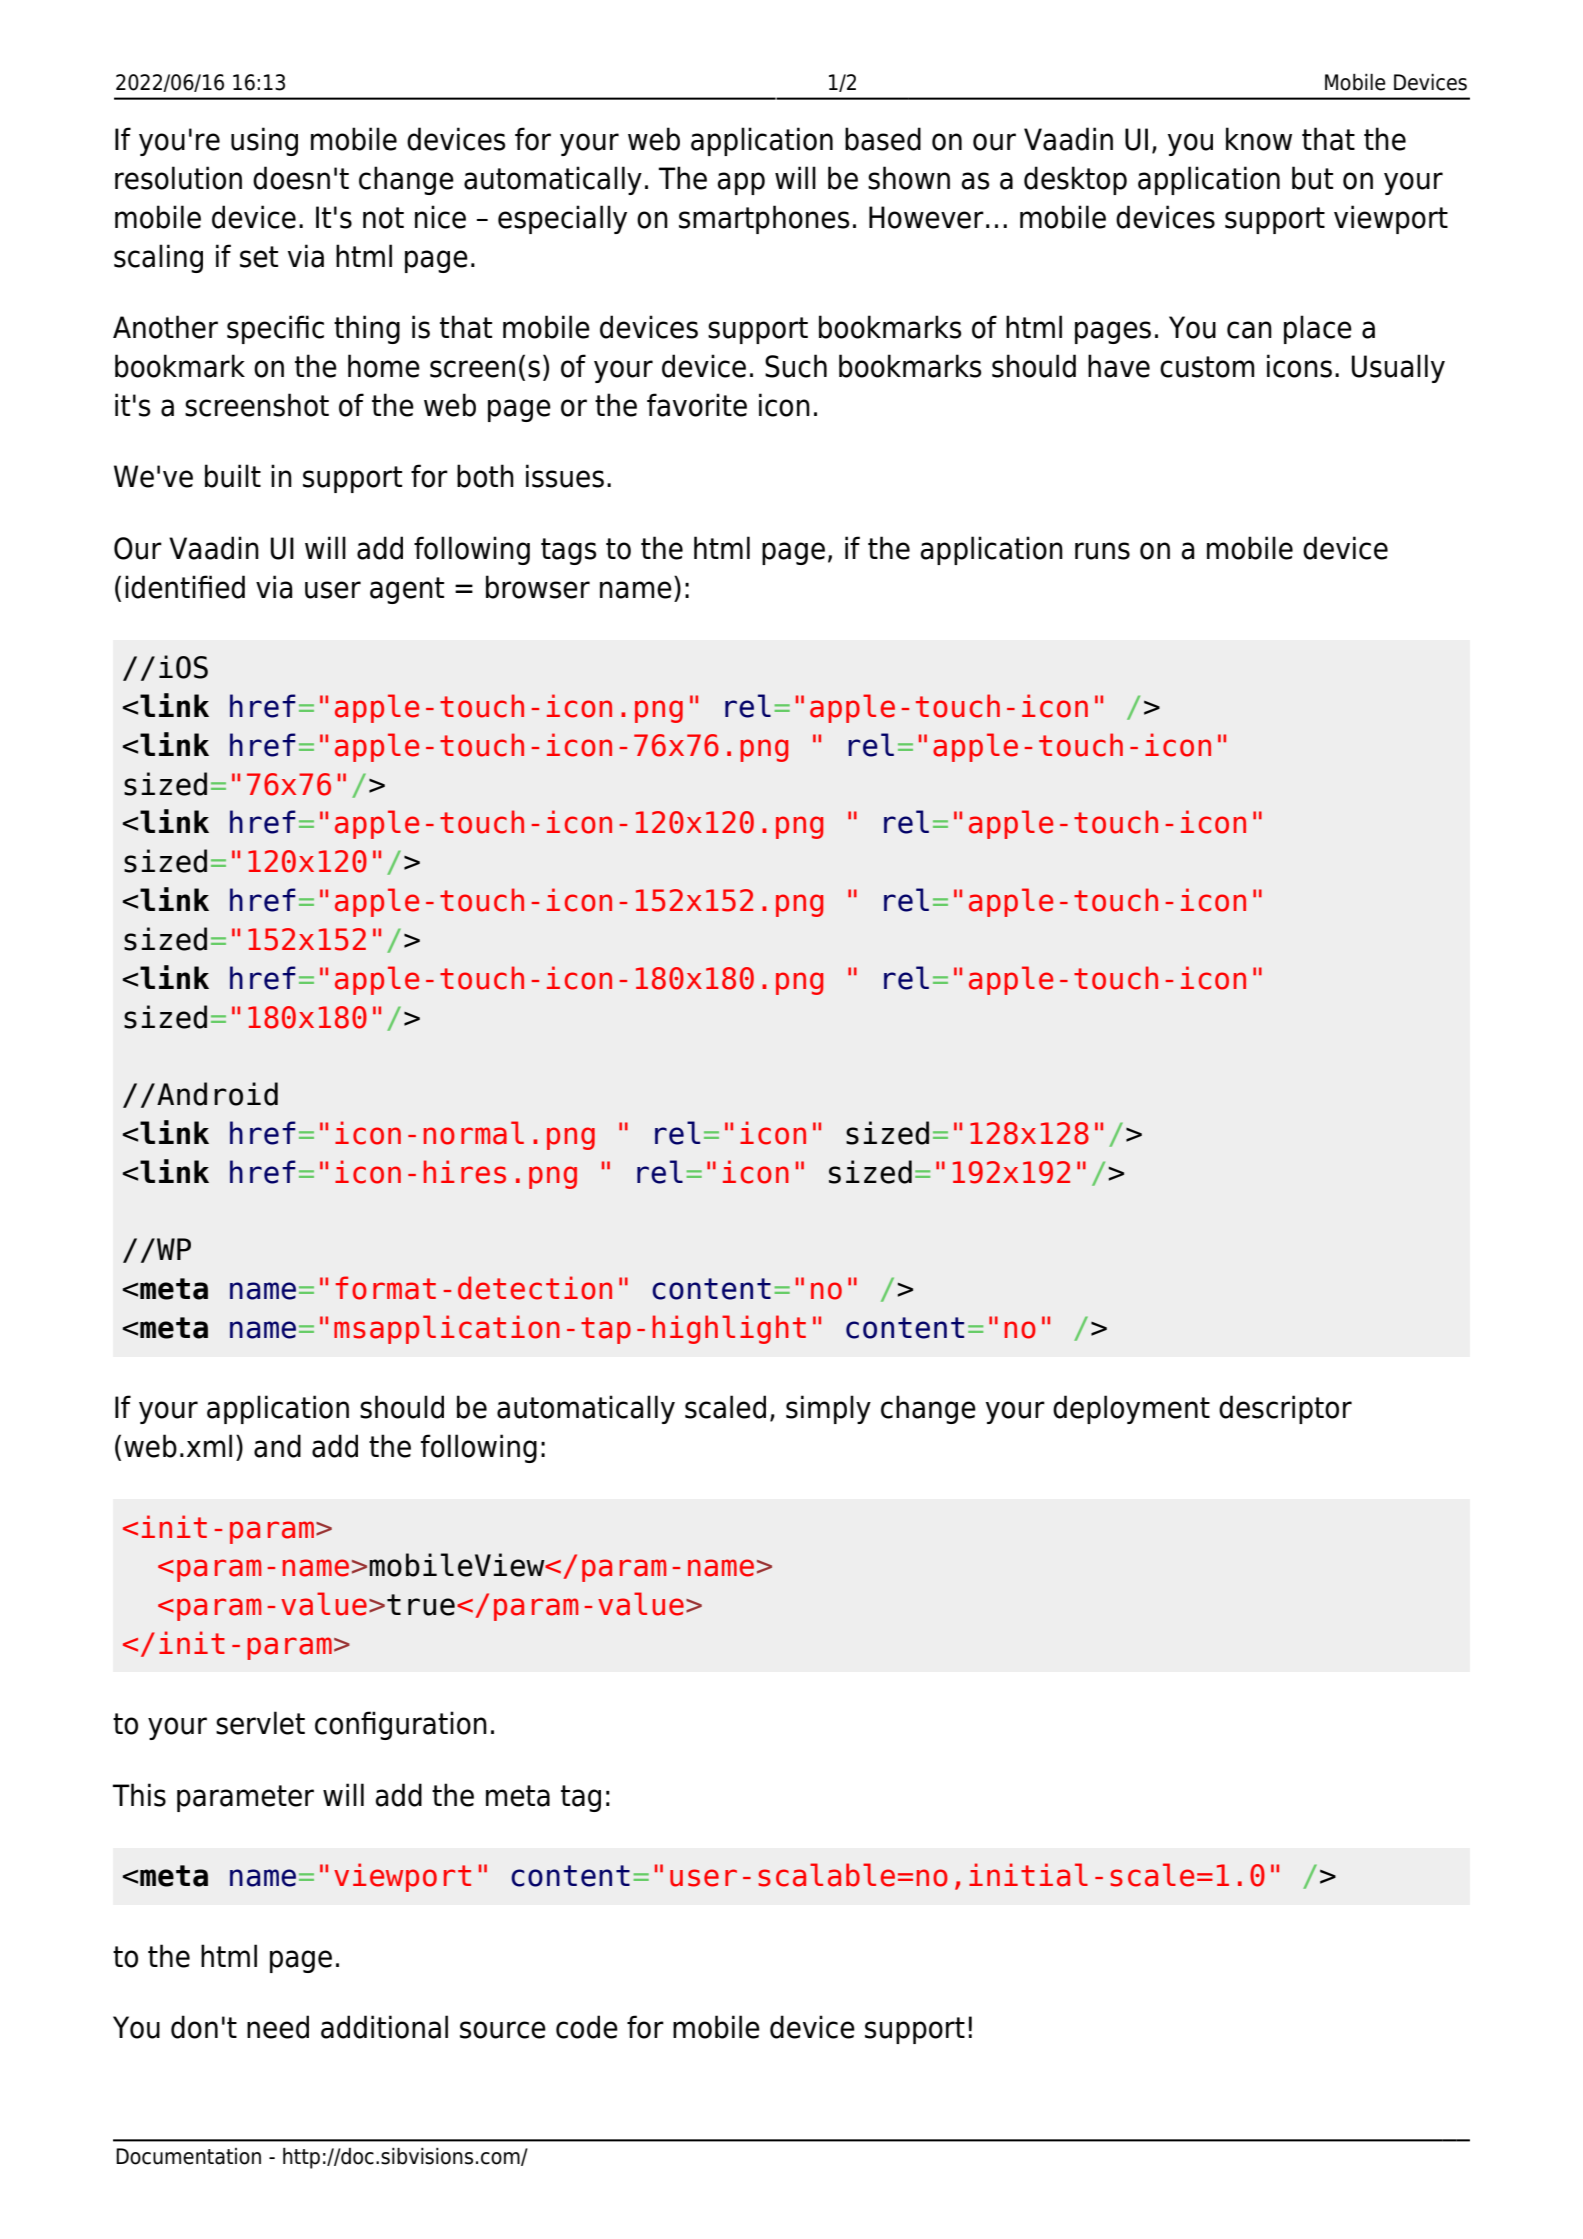 This screenshot has width=1583, height=2239. What do you see at coordinates (278, 2027) in the screenshot?
I see `need` at bounding box center [278, 2027].
